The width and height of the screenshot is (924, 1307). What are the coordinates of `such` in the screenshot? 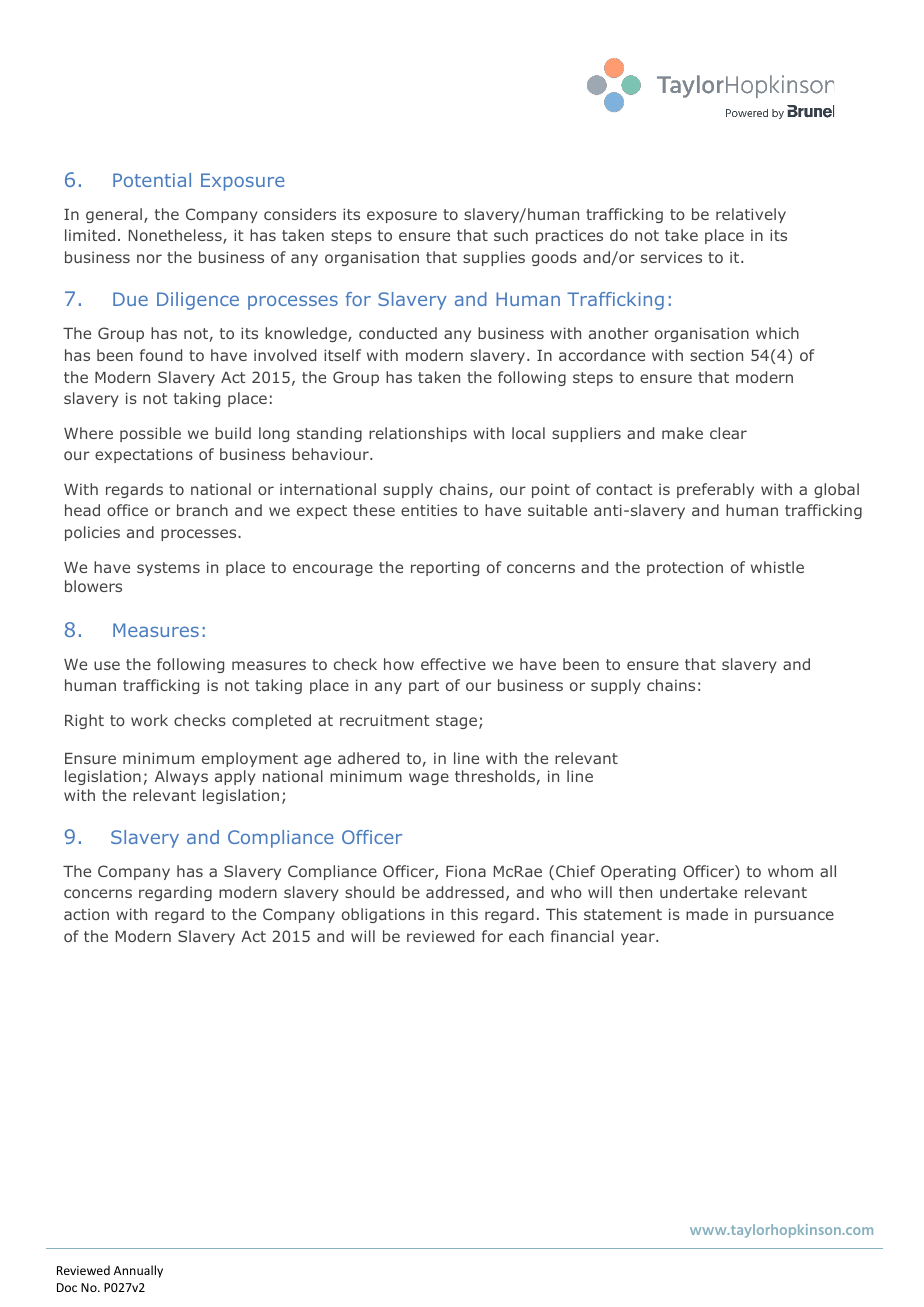 It's located at (511, 235).
